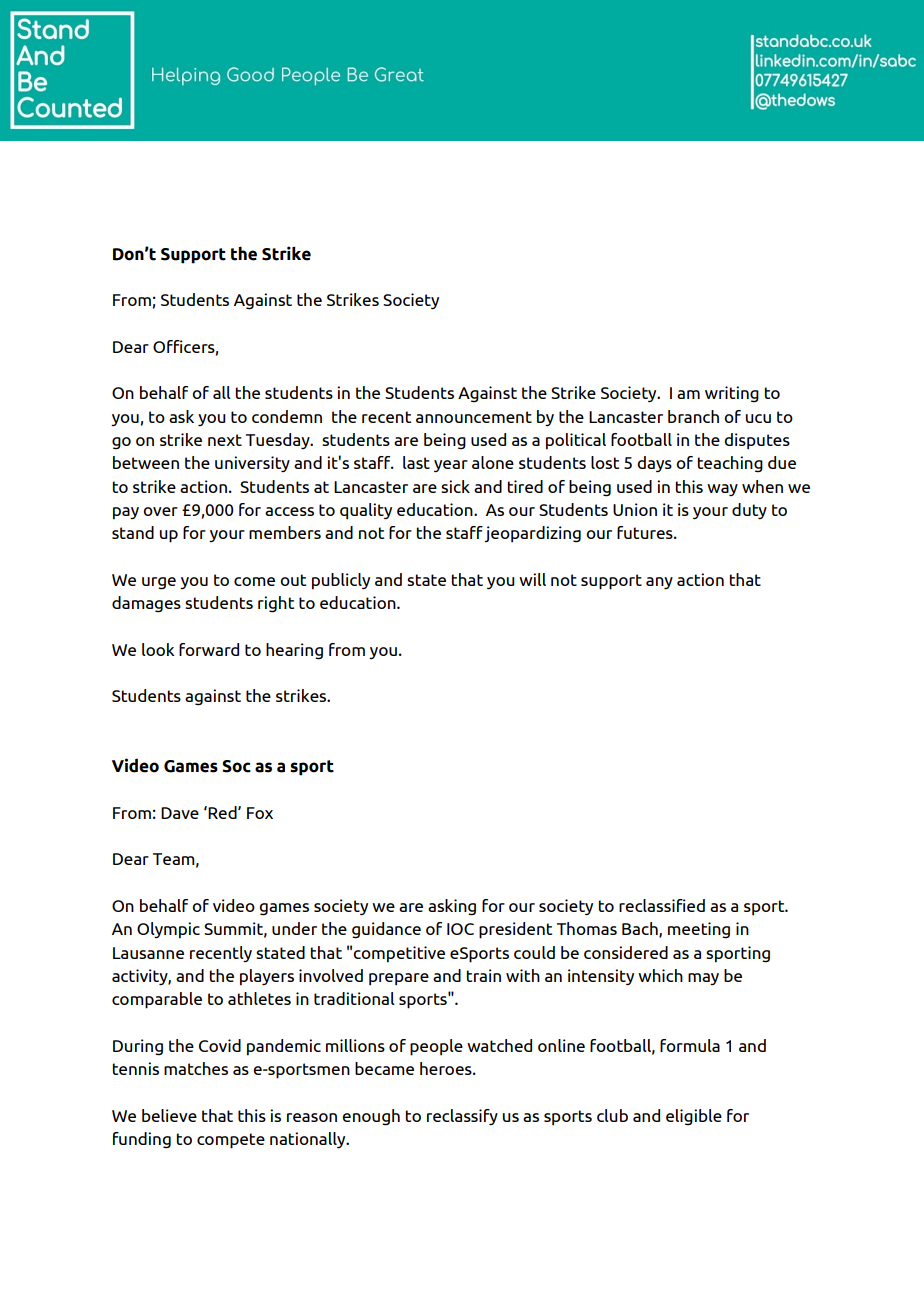  Describe the element at coordinates (462, 1117) in the screenshot. I see `reclassify` at that location.
